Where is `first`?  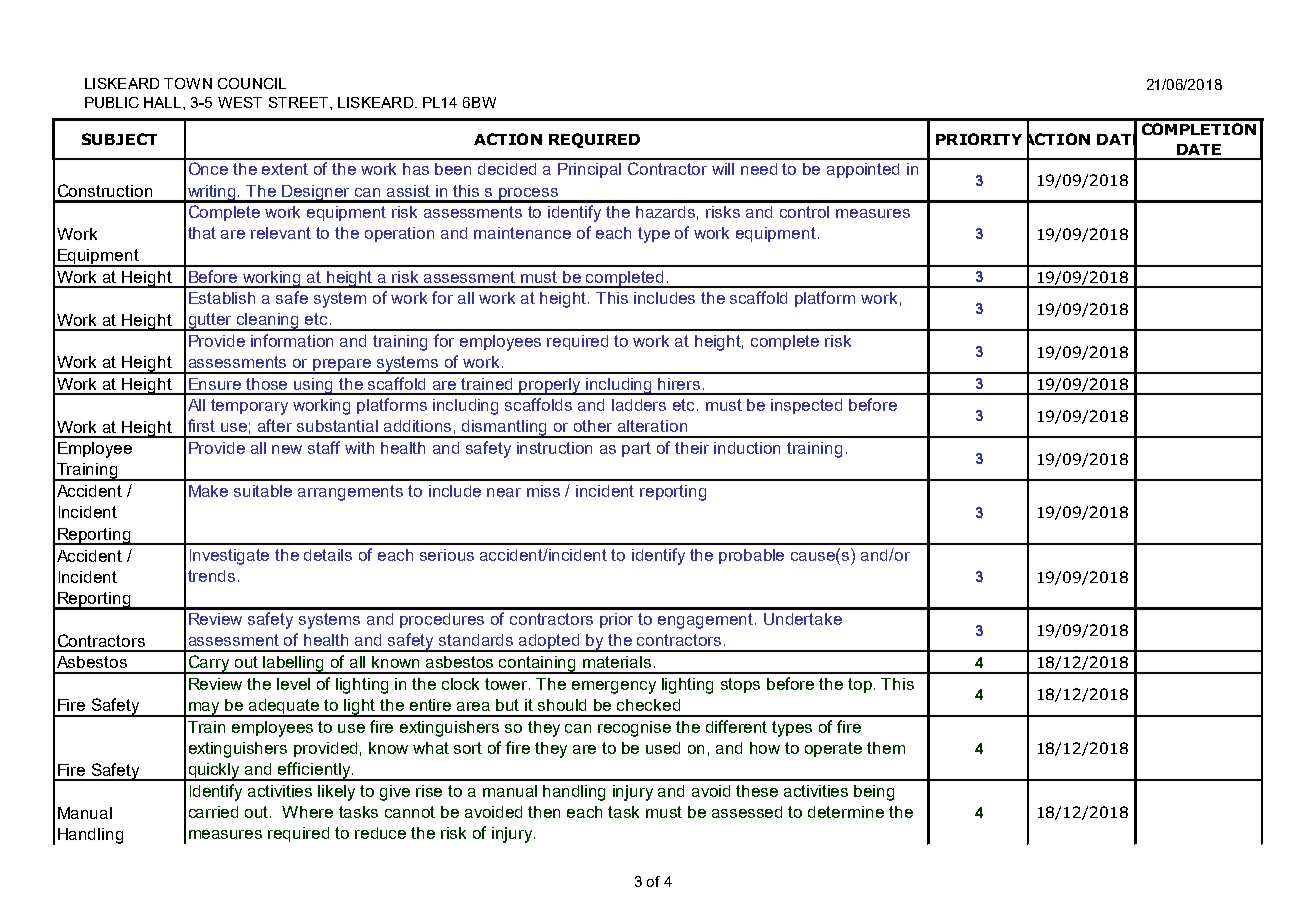 first is located at coordinates (201, 425).
